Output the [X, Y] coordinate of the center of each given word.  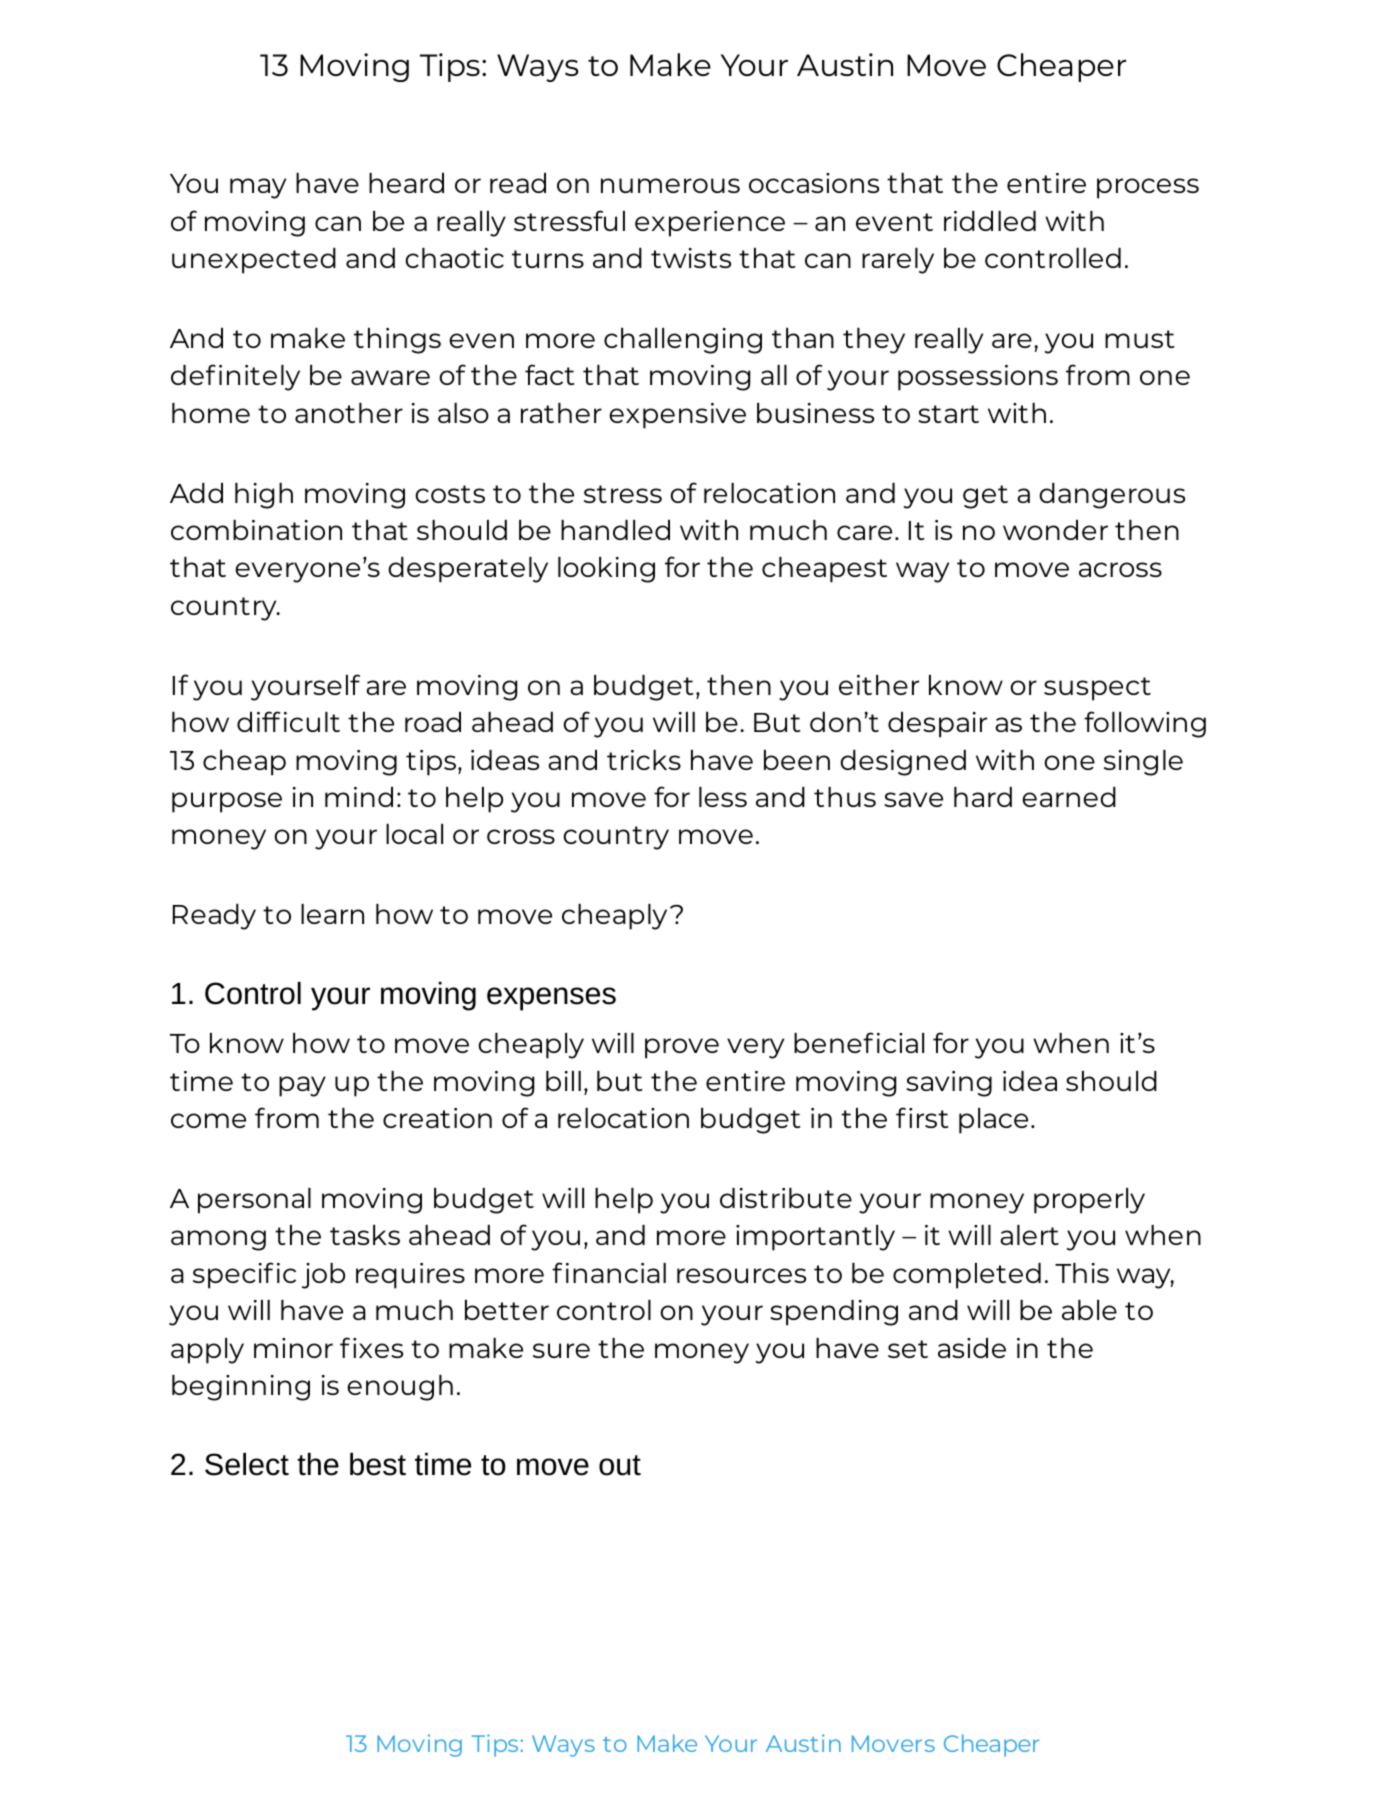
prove [682, 1048]
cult [315, 722]
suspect [1097, 689]
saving [949, 1084]
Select [247, 1464]
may [258, 188]
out [620, 1465]
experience [710, 224]
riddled [990, 221]
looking [606, 570]
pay [302, 1086]
